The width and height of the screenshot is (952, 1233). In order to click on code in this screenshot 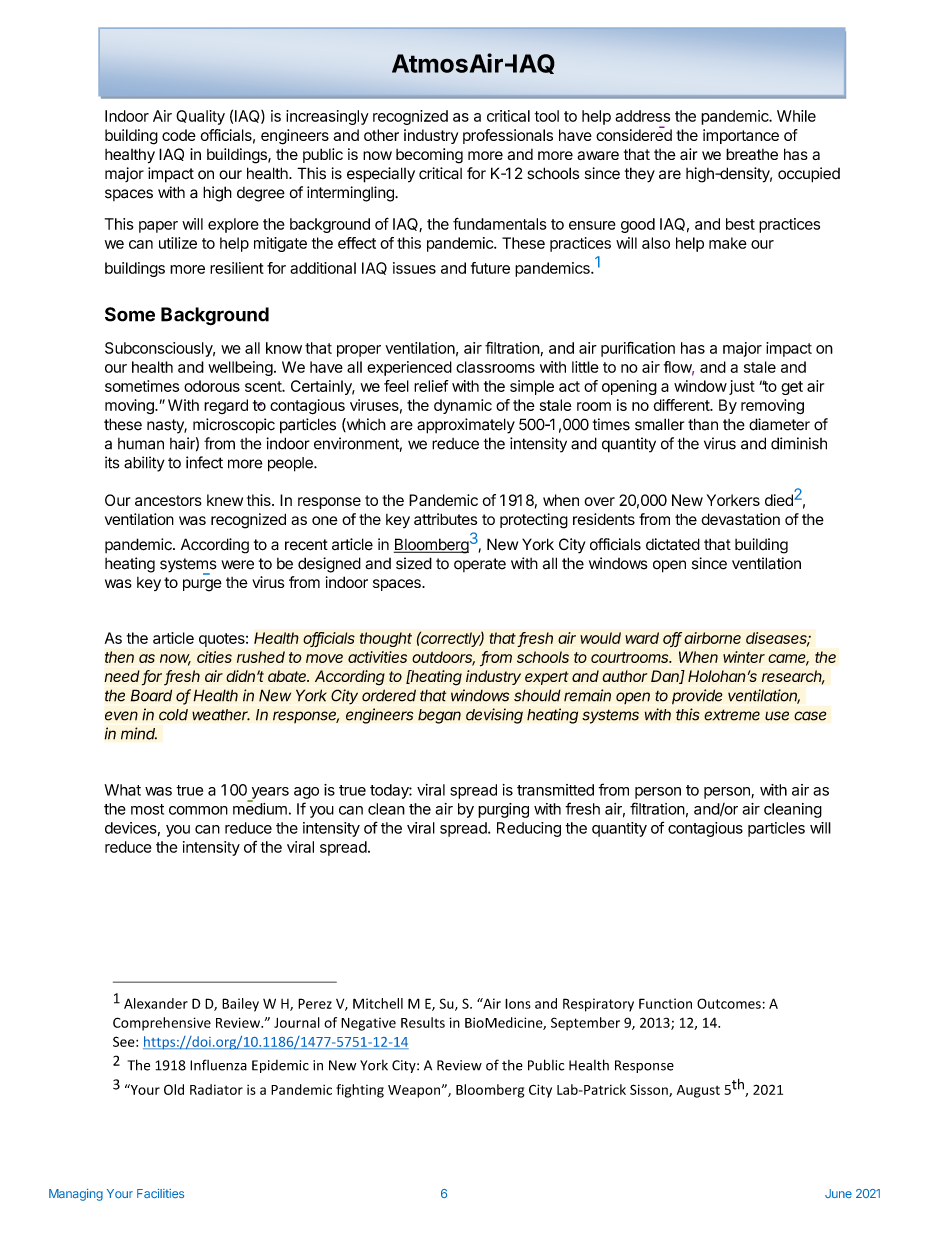, I will do `click(179, 135)`.
